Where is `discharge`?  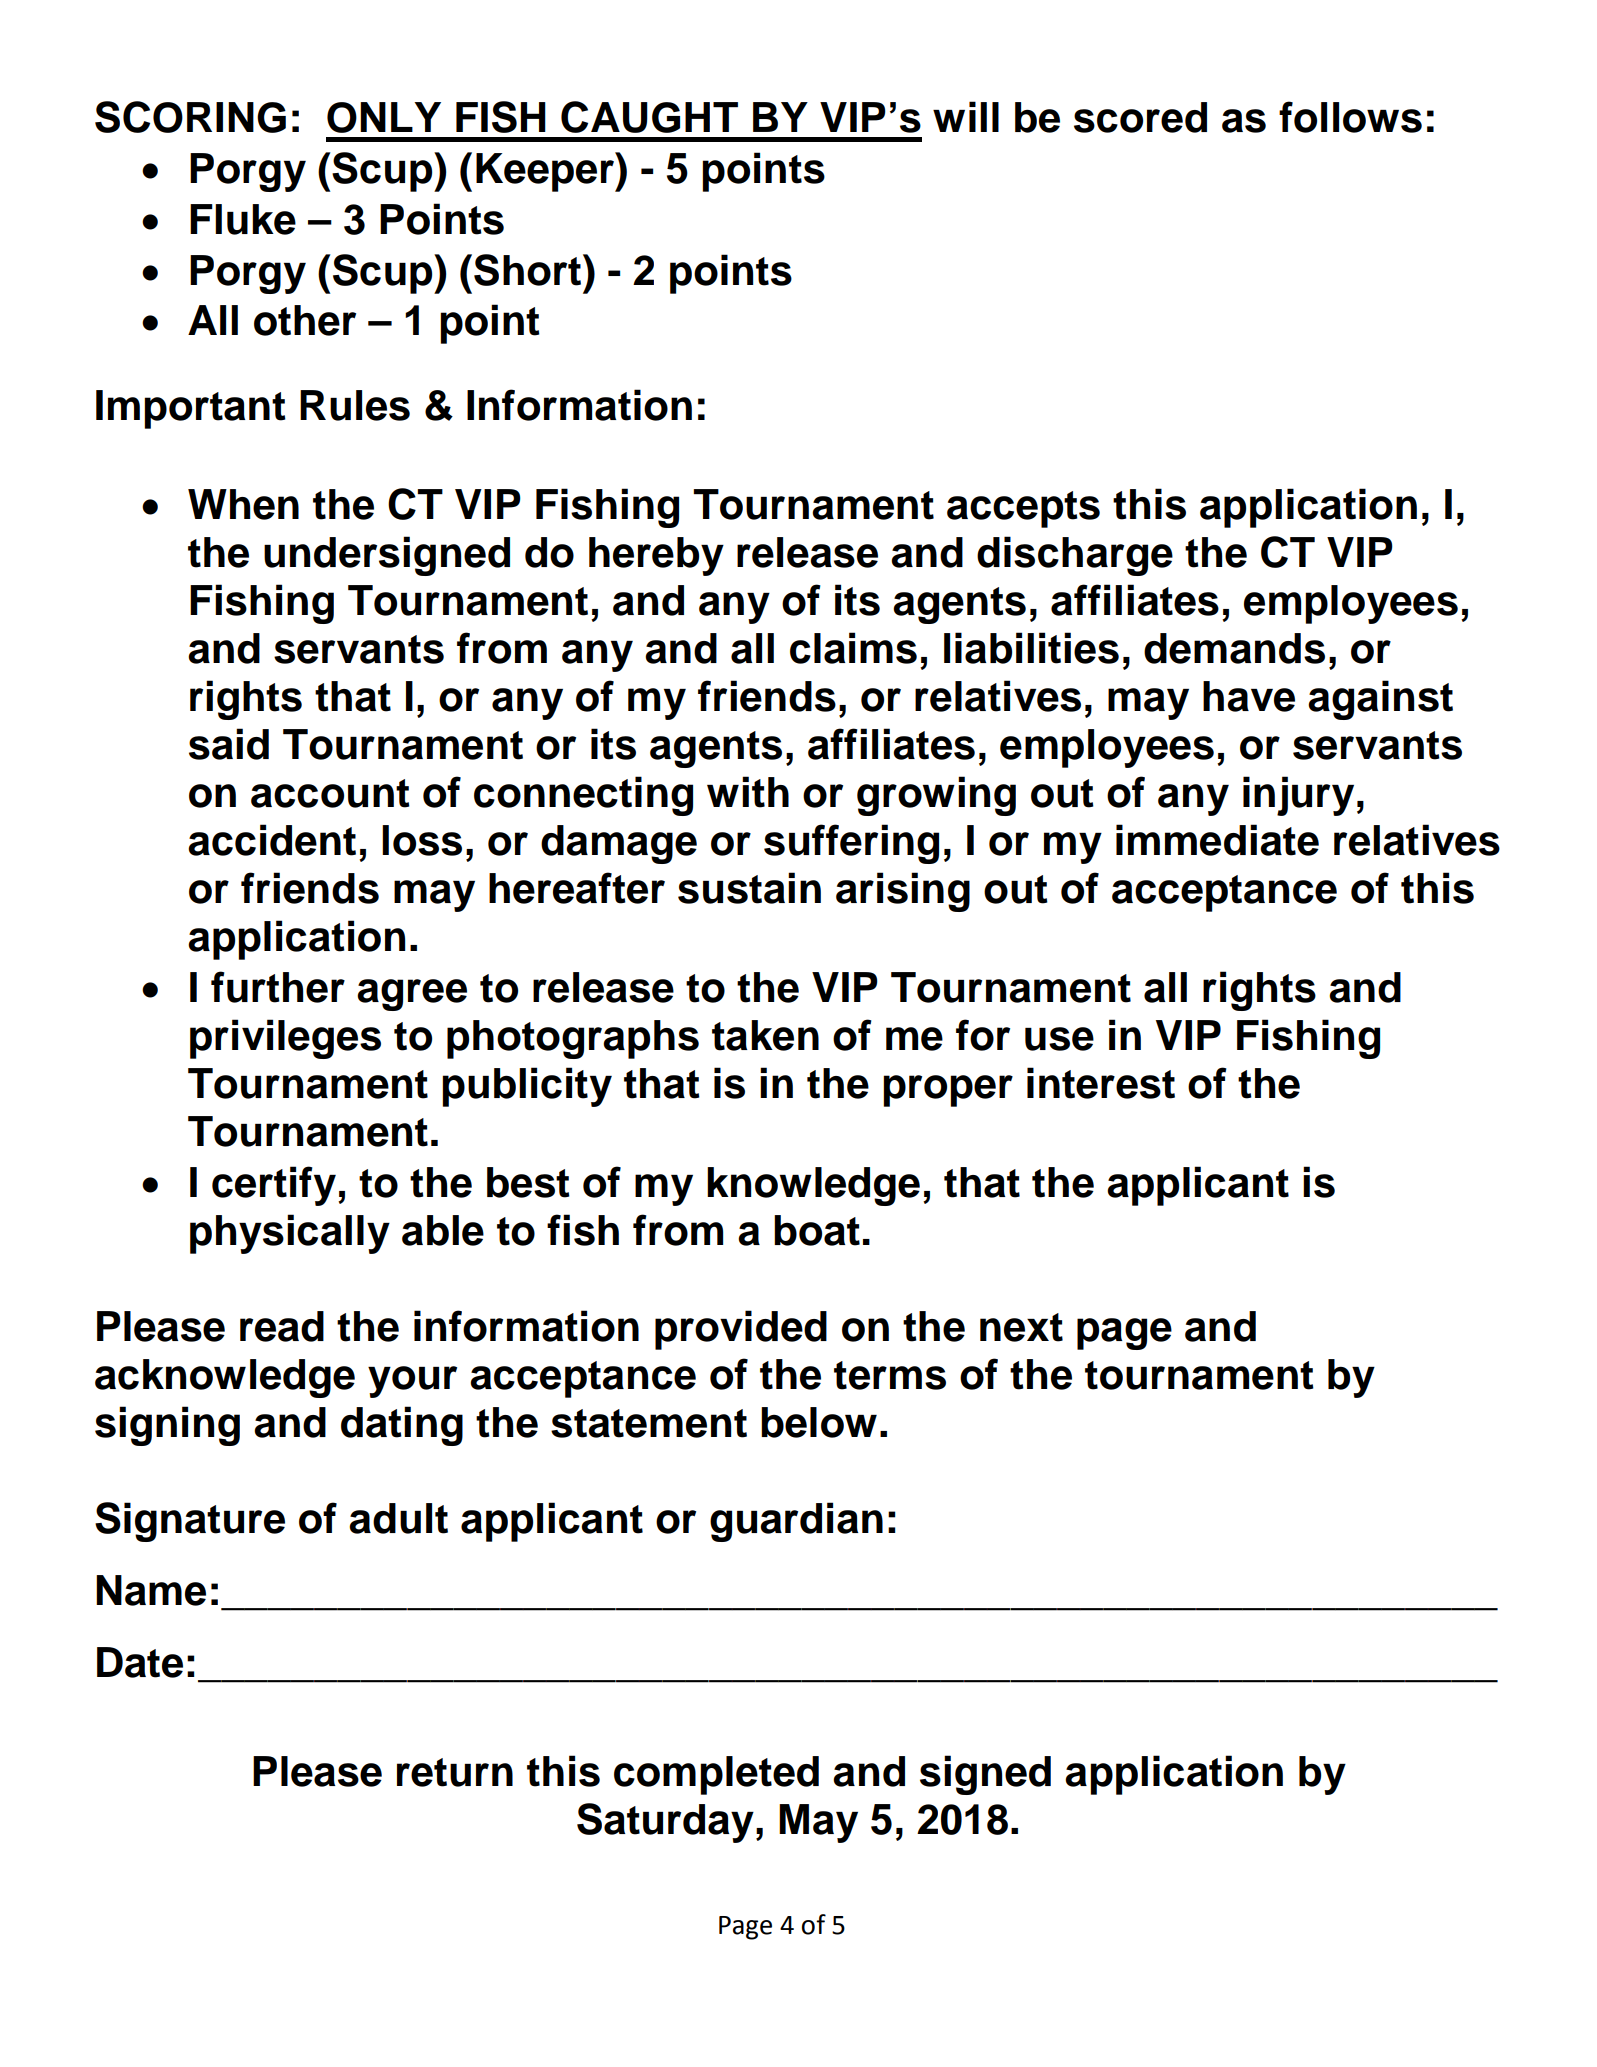
discharge is located at coordinates (1075, 556).
